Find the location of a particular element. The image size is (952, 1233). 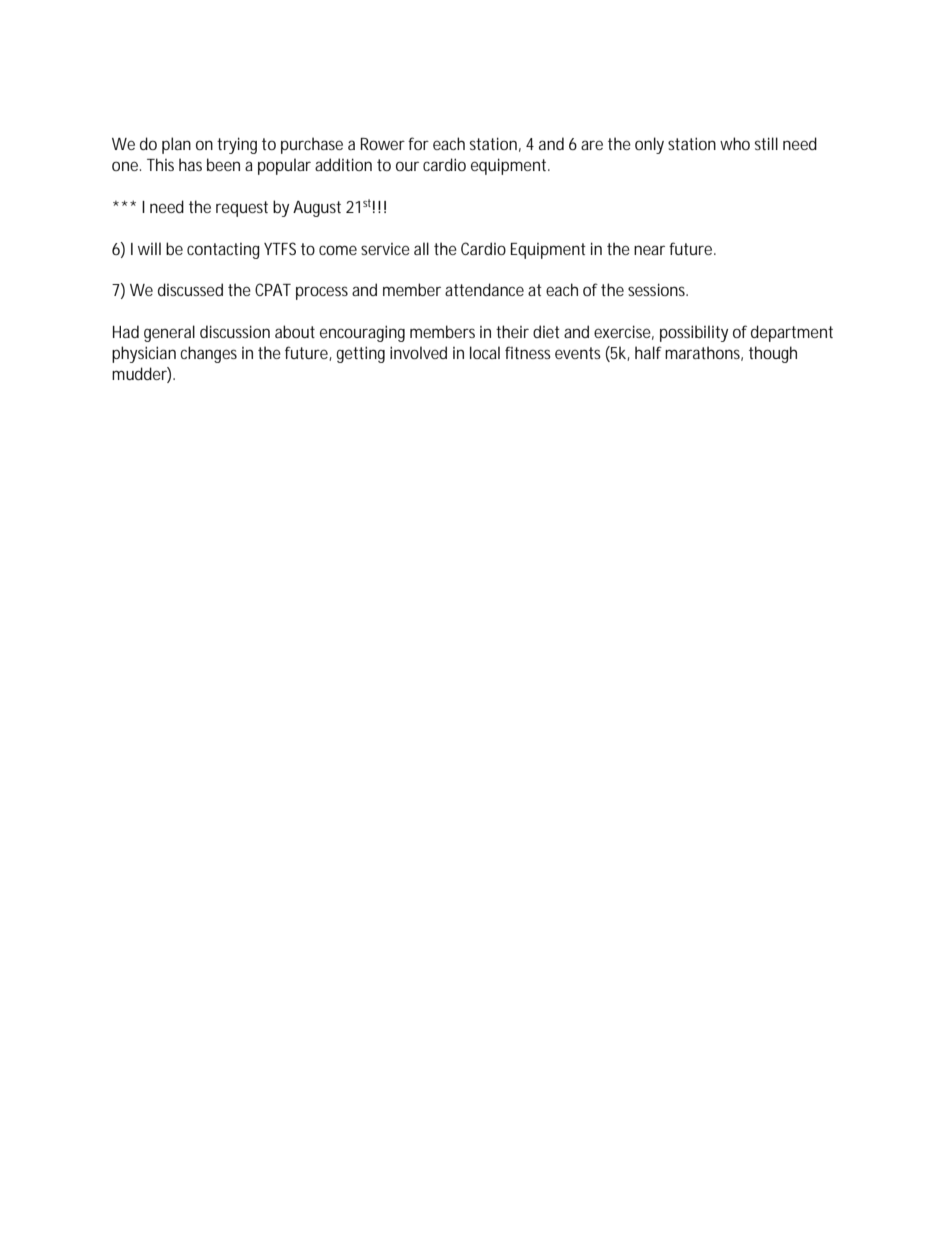

attendance is located at coordinates (484, 289).
